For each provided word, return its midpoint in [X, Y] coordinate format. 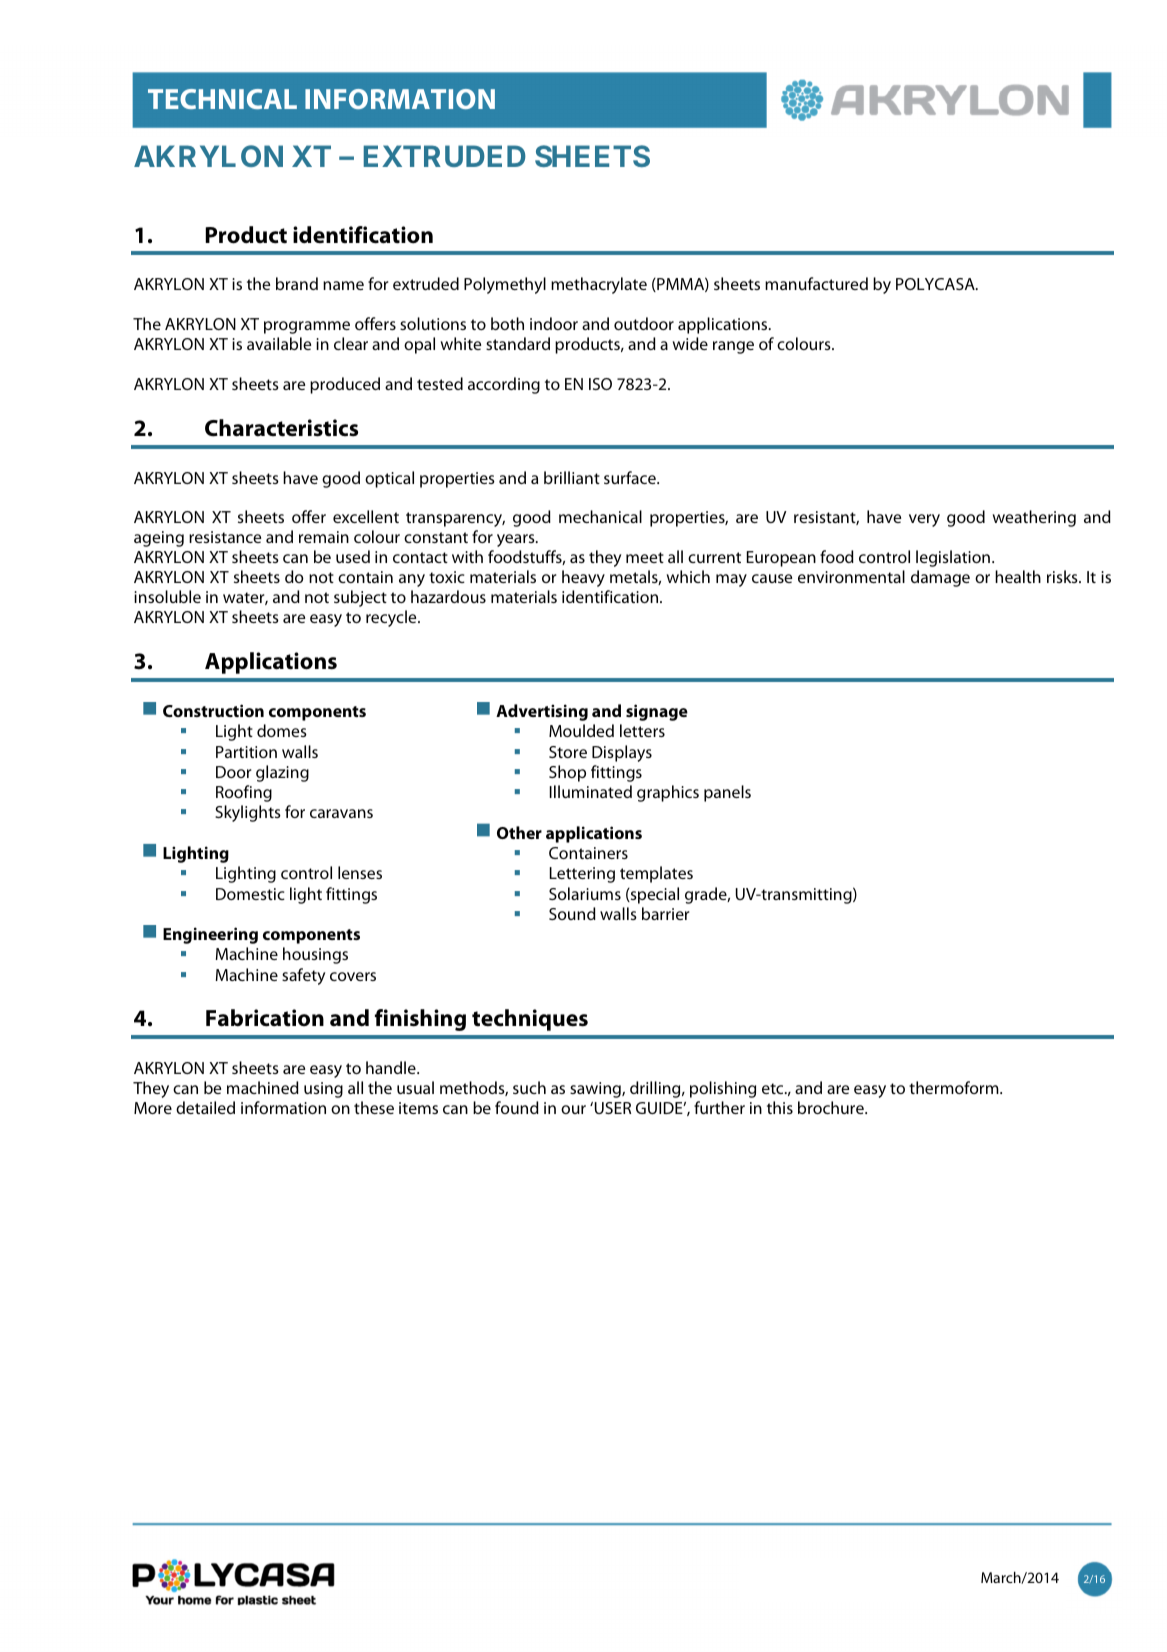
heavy [583, 578]
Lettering [582, 875]
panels [727, 793]
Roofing [244, 793]
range [733, 347]
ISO [600, 384]
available [279, 343]
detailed [205, 1107]
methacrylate [599, 285]
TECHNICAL [222, 99]
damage [940, 578]
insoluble [167, 596]
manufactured [816, 283]
